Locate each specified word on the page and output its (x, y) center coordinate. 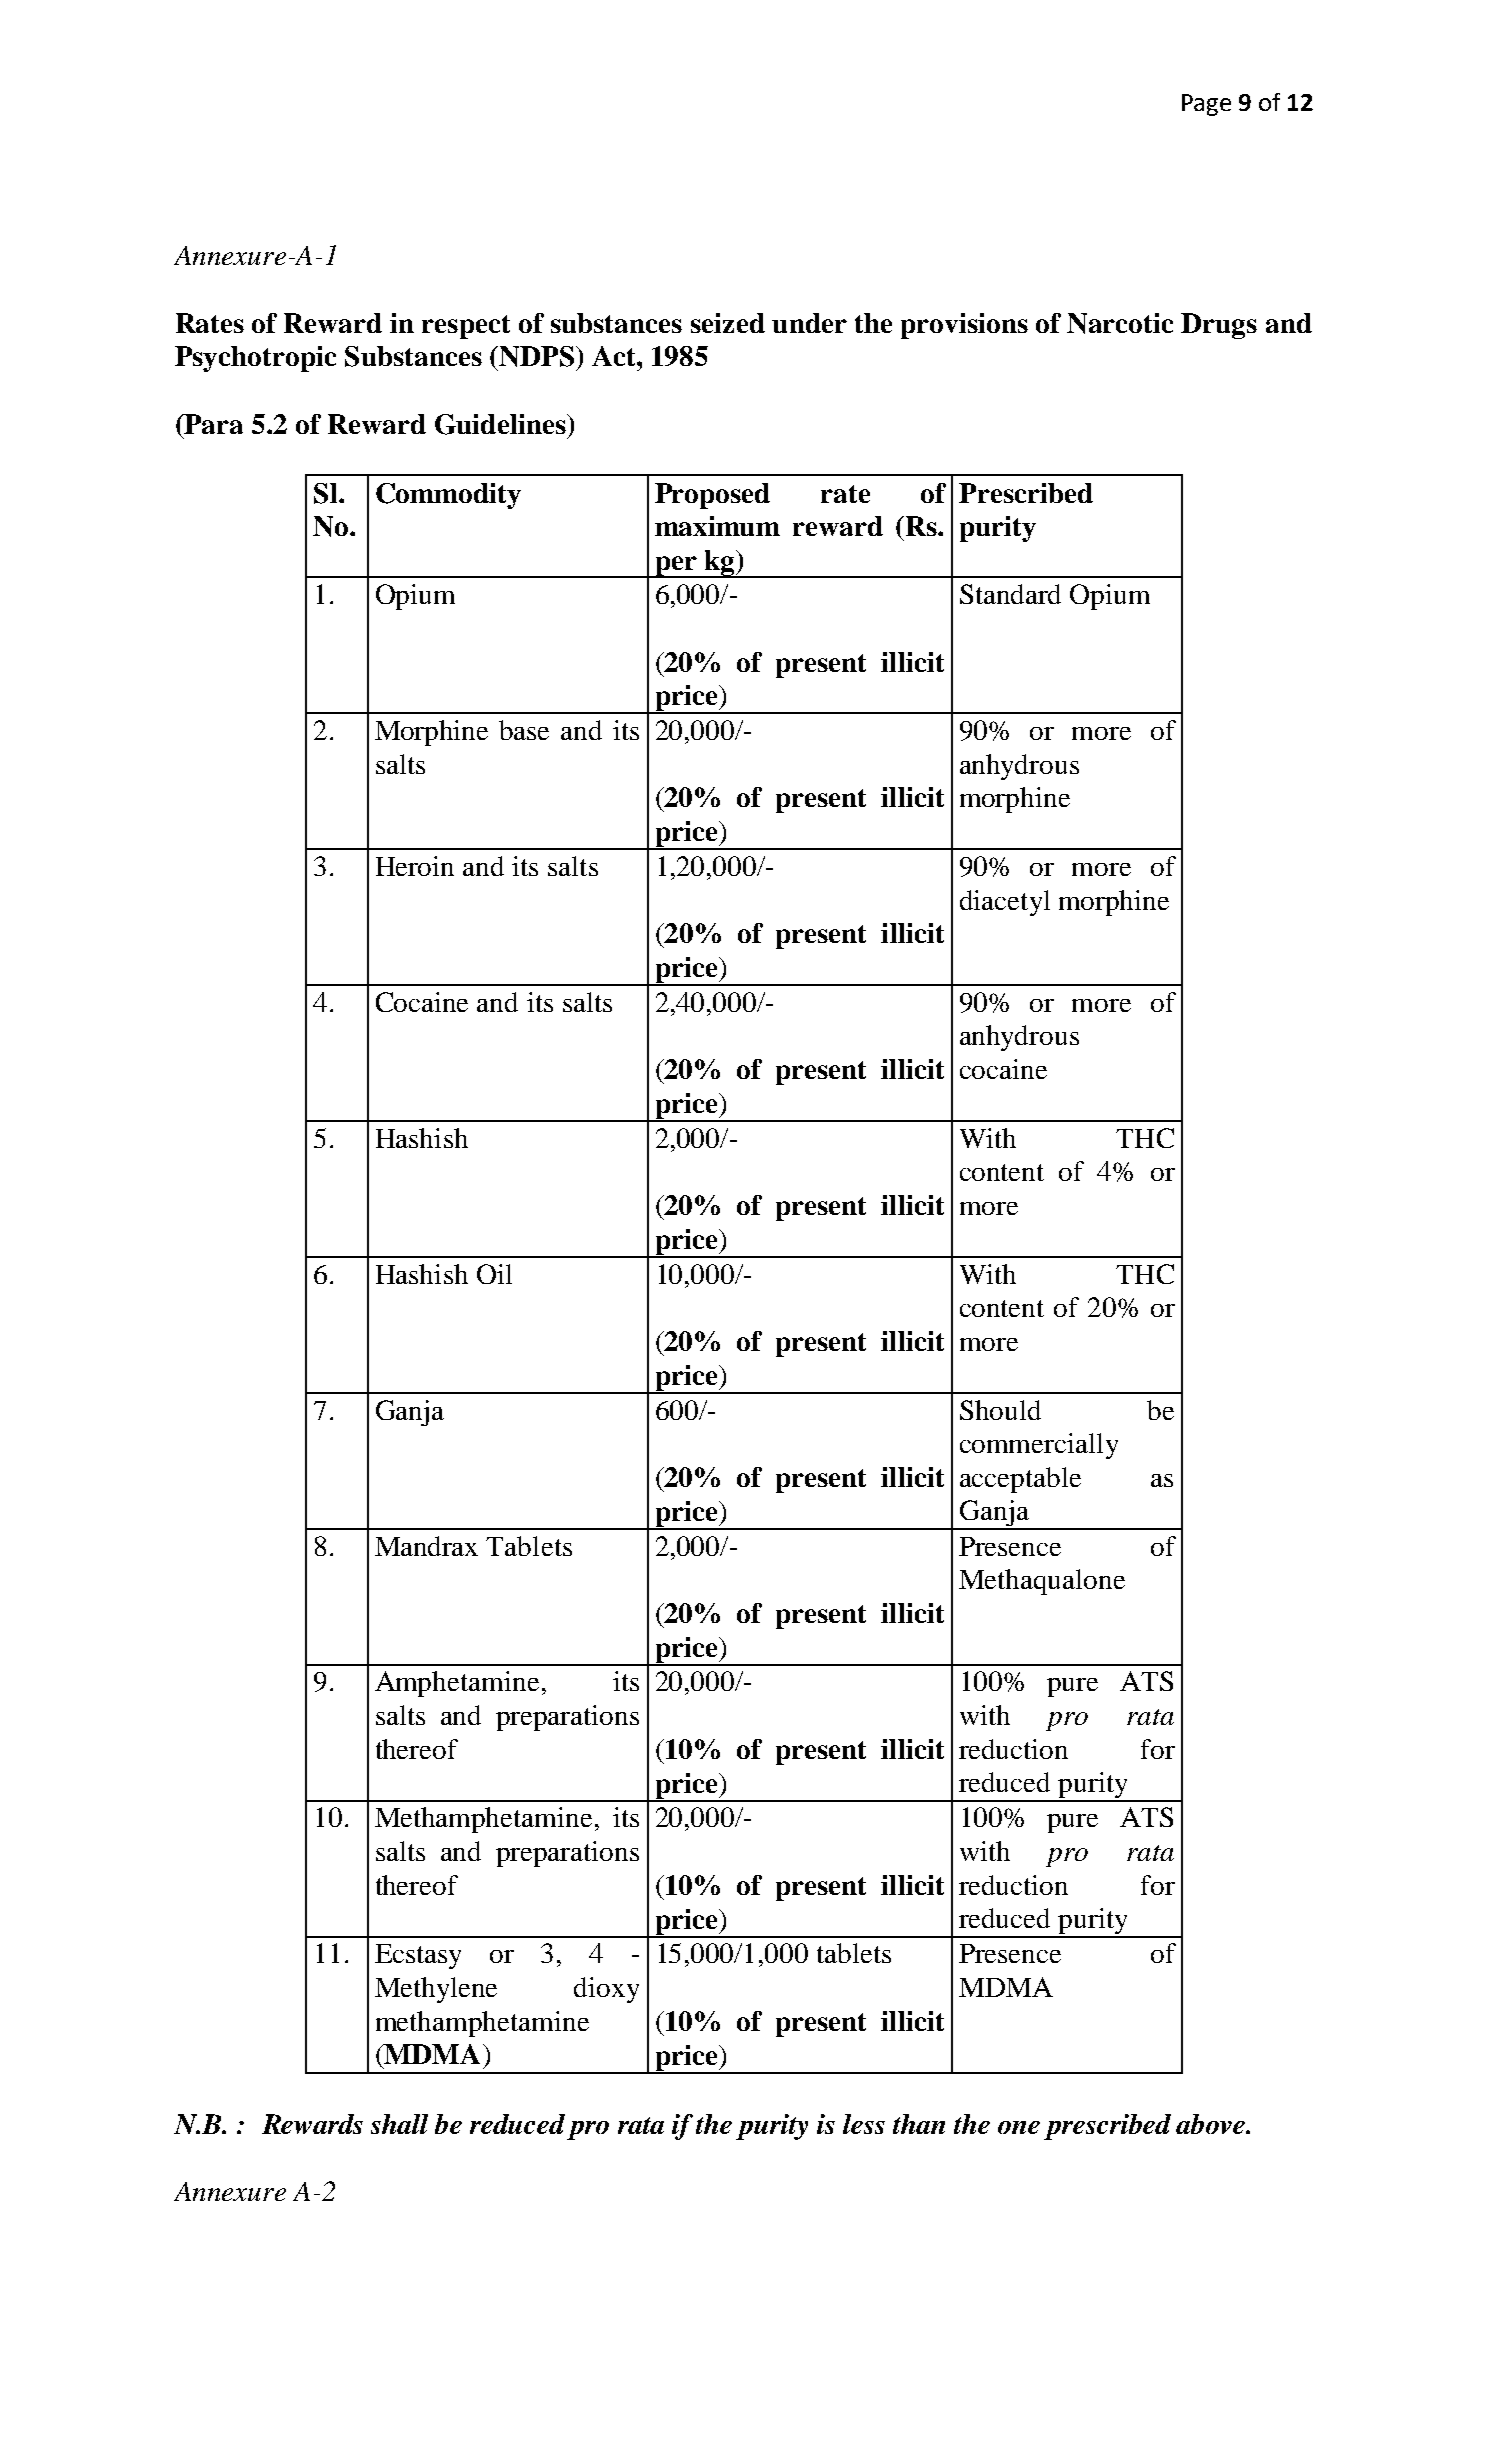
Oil (494, 1274)
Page (1206, 105)
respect (466, 327)
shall (399, 2124)
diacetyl (1005, 903)
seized (728, 323)
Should (1000, 1410)
